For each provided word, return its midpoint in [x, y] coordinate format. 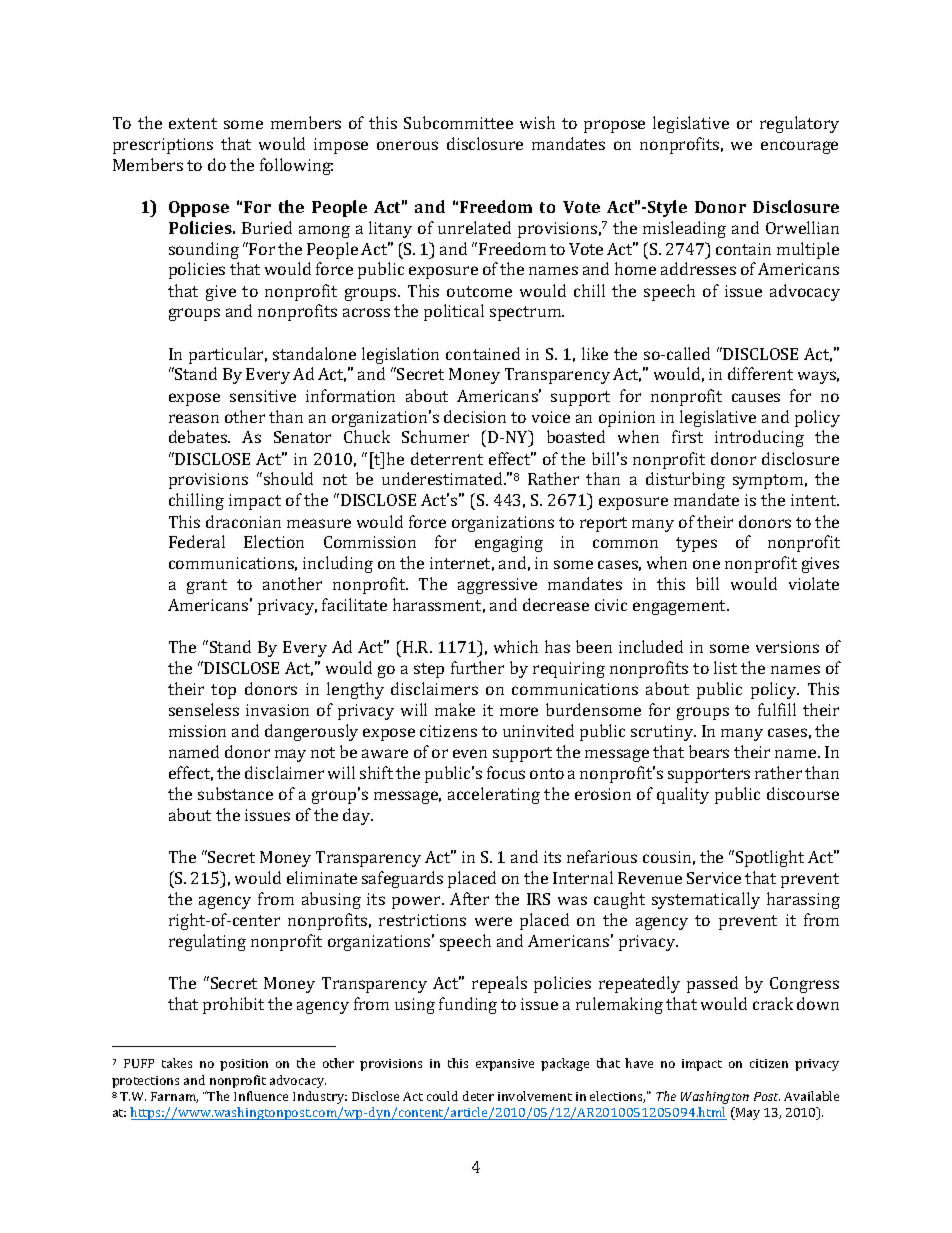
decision [475, 416]
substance [235, 793]
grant [207, 586]
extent [193, 123]
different [760, 373]
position [244, 1065]
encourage [799, 147]
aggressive [497, 586]
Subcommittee [458, 122]
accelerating [494, 795]
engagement [681, 607]
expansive [505, 1065]
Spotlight [770, 858]
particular [228, 355]
